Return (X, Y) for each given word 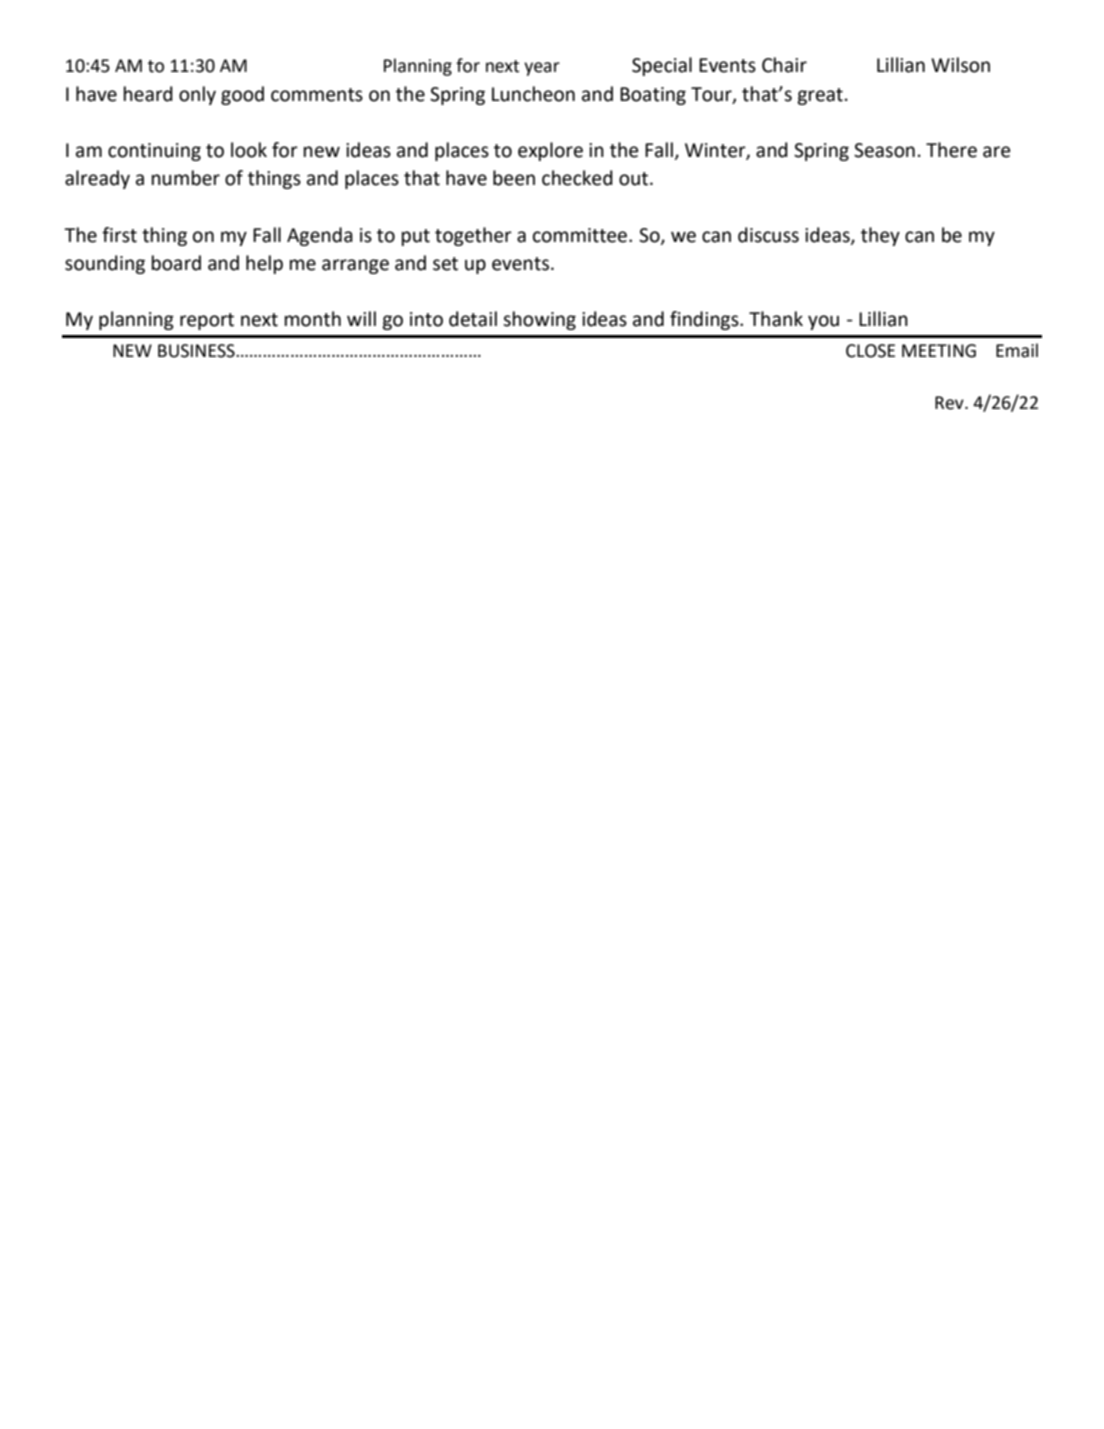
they (880, 236)
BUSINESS (197, 351)
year (542, 69)
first (119, 235)
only (197, 95)
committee (581, 235)
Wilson (960, 65)
